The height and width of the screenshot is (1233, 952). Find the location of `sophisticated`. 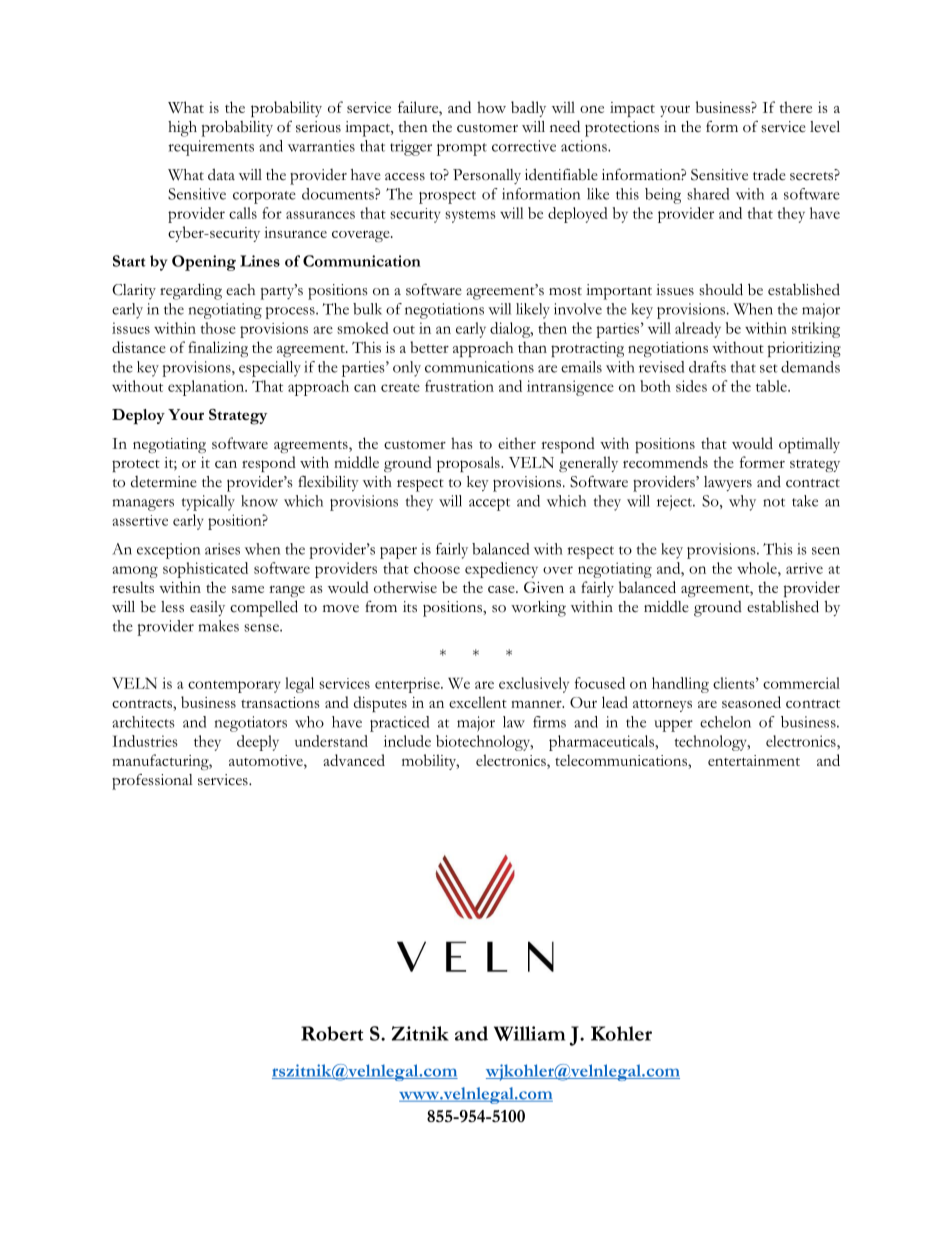

sophisticated is located at coordinates (205, 570).
